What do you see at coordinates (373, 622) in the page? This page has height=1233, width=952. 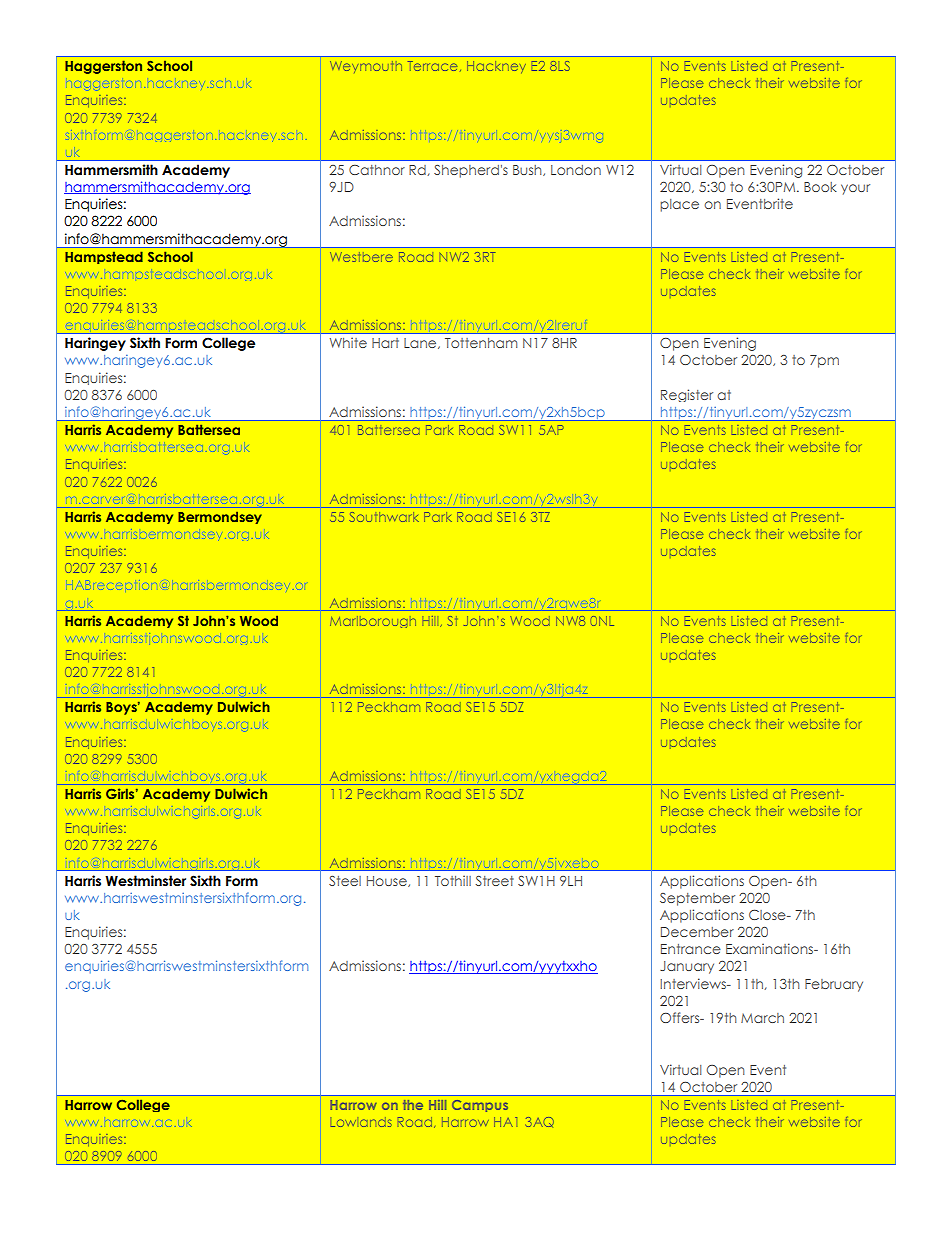 I see `Marlborough` at bounding box center [373, 622].
